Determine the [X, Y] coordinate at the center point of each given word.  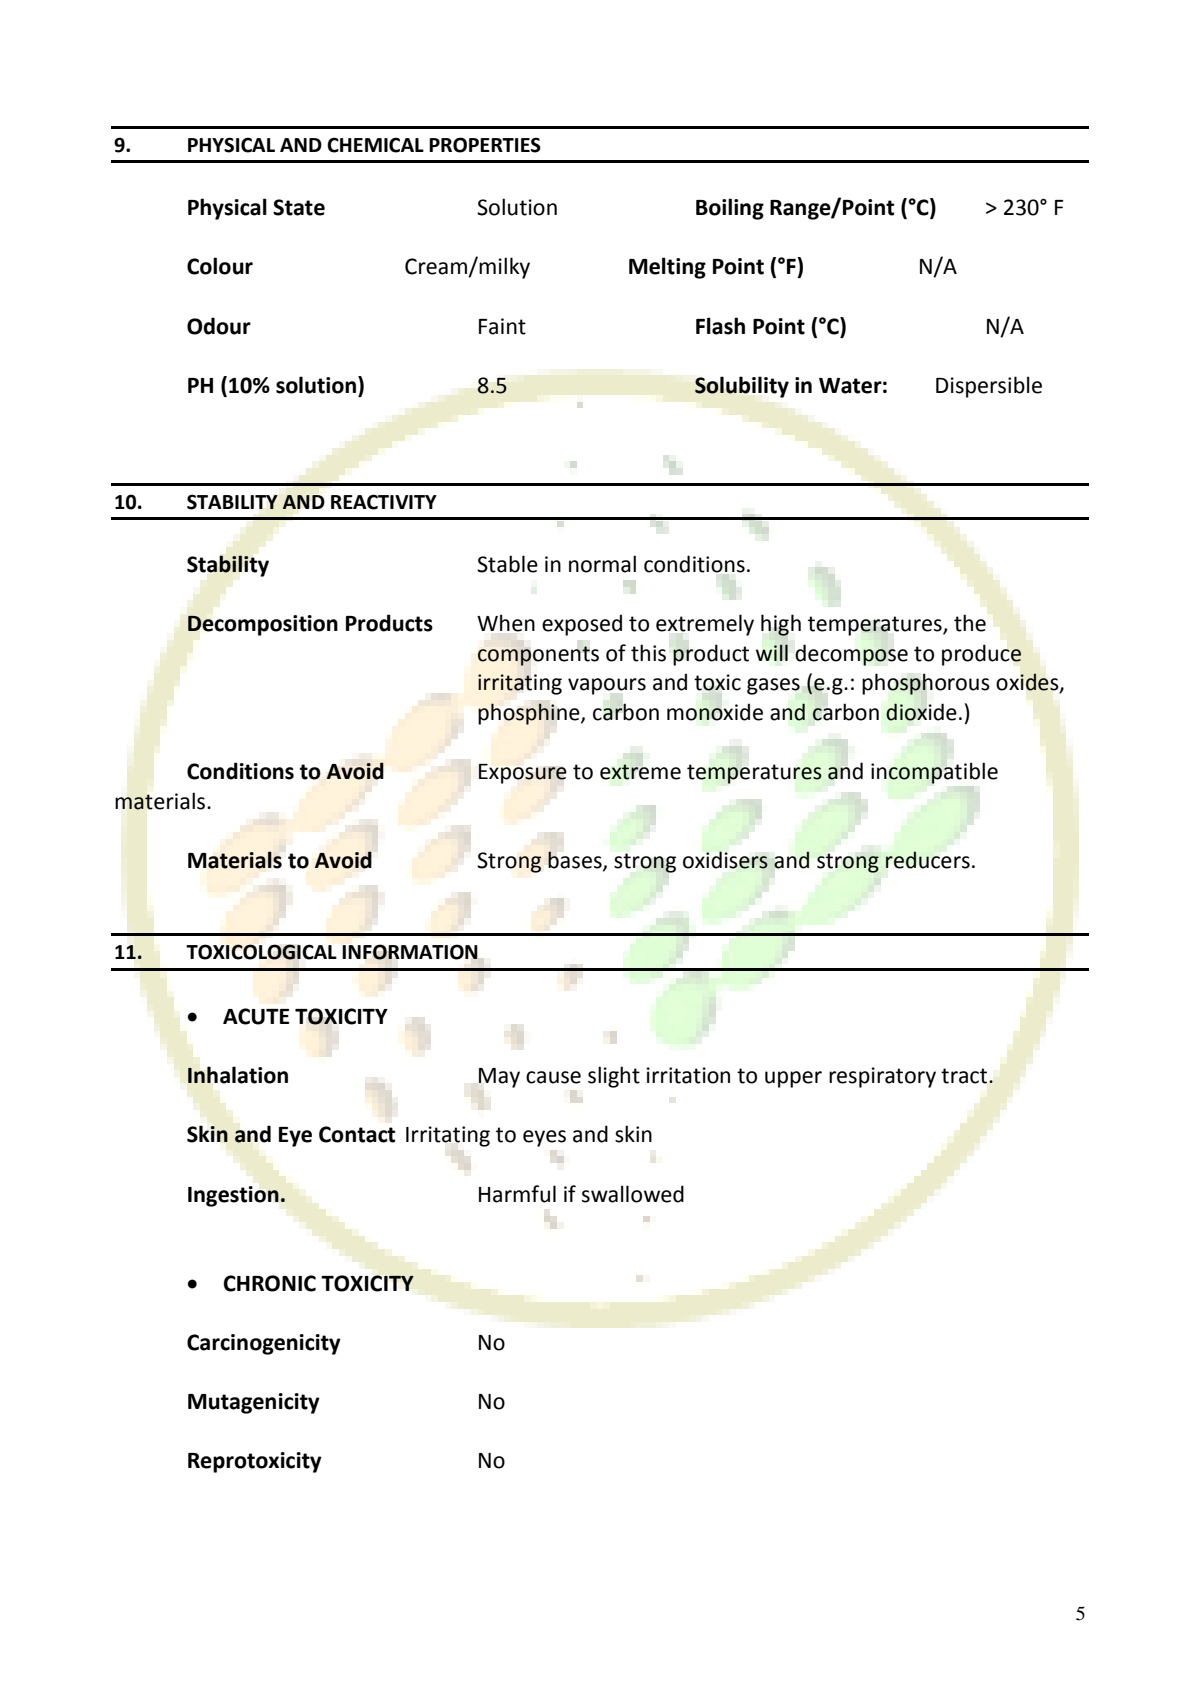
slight [614, 1077]
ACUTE [256, 1016]
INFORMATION [410, 952]
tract [965, 1076]
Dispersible [989, 387]
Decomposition [263, 625]
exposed [582, 625]
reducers [927, 860]
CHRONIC [270, 1283]
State [299, 207]
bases [576, 860]
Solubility [742, 387]
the [970, 623]
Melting [667, 268]
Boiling [730, 209]
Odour [219, 326]
